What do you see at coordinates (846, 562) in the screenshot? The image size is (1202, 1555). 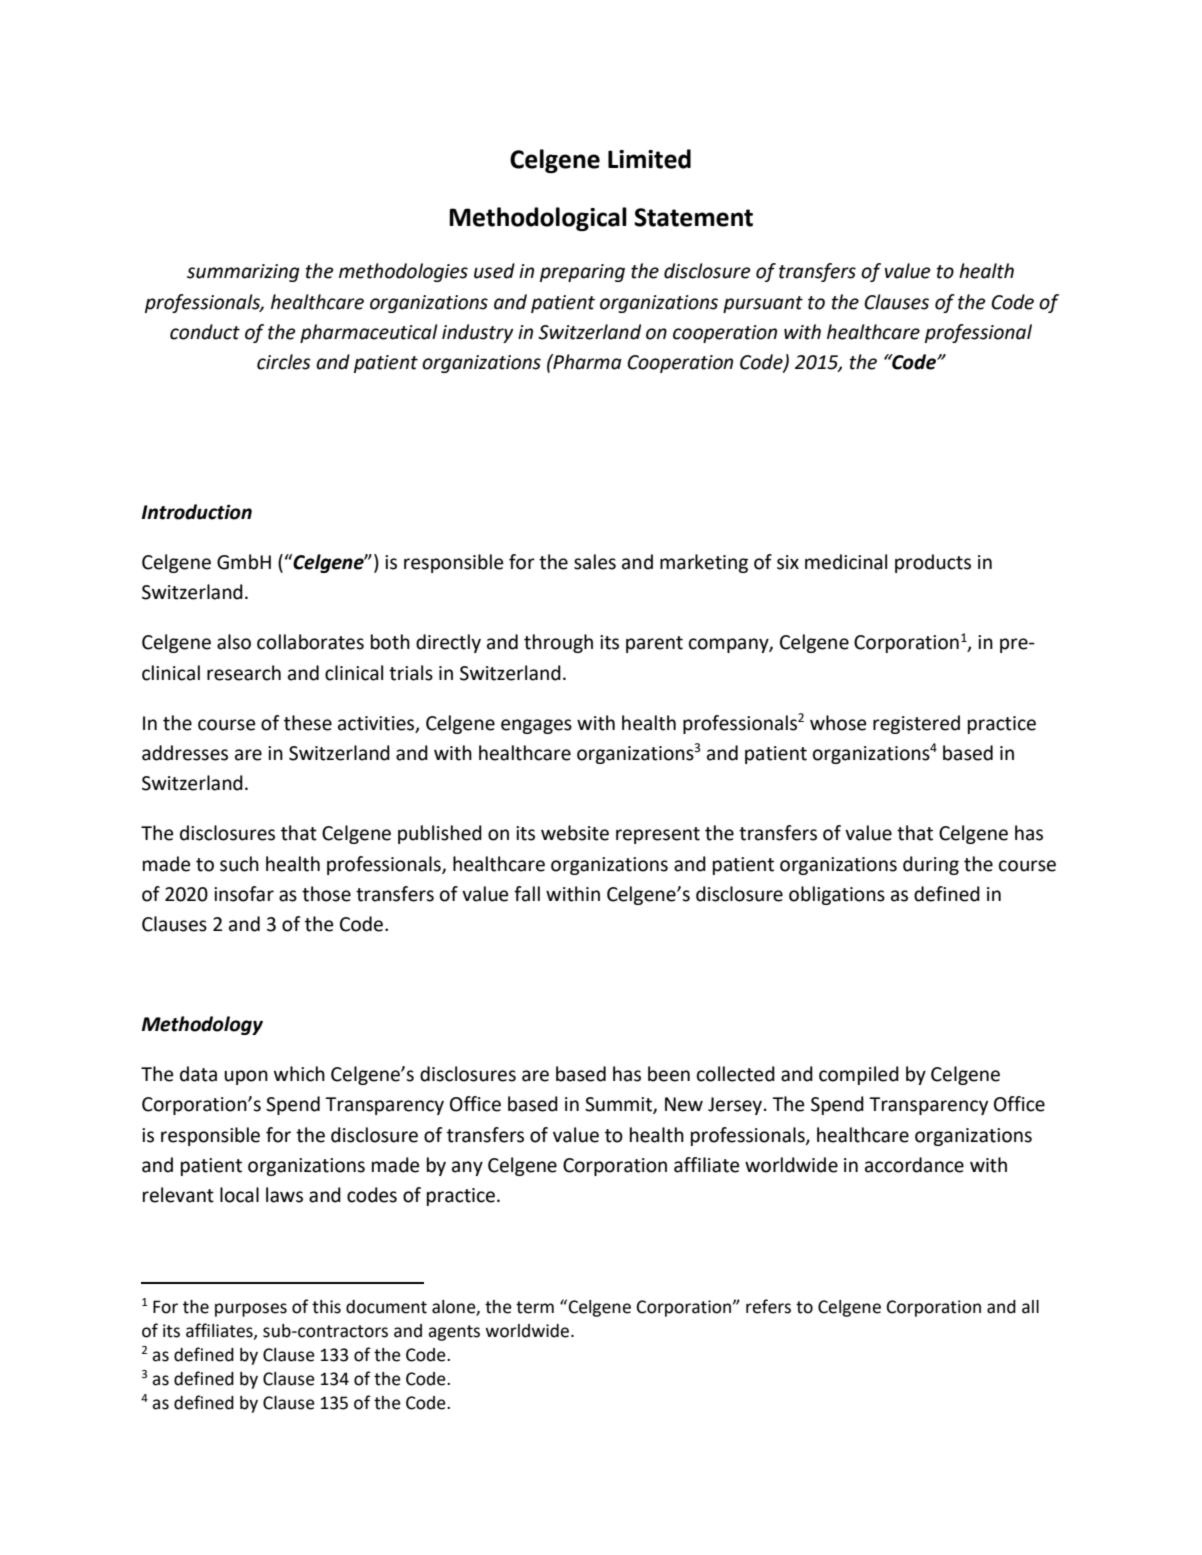 I see `medicinal` at bounding box center [846, 562].
